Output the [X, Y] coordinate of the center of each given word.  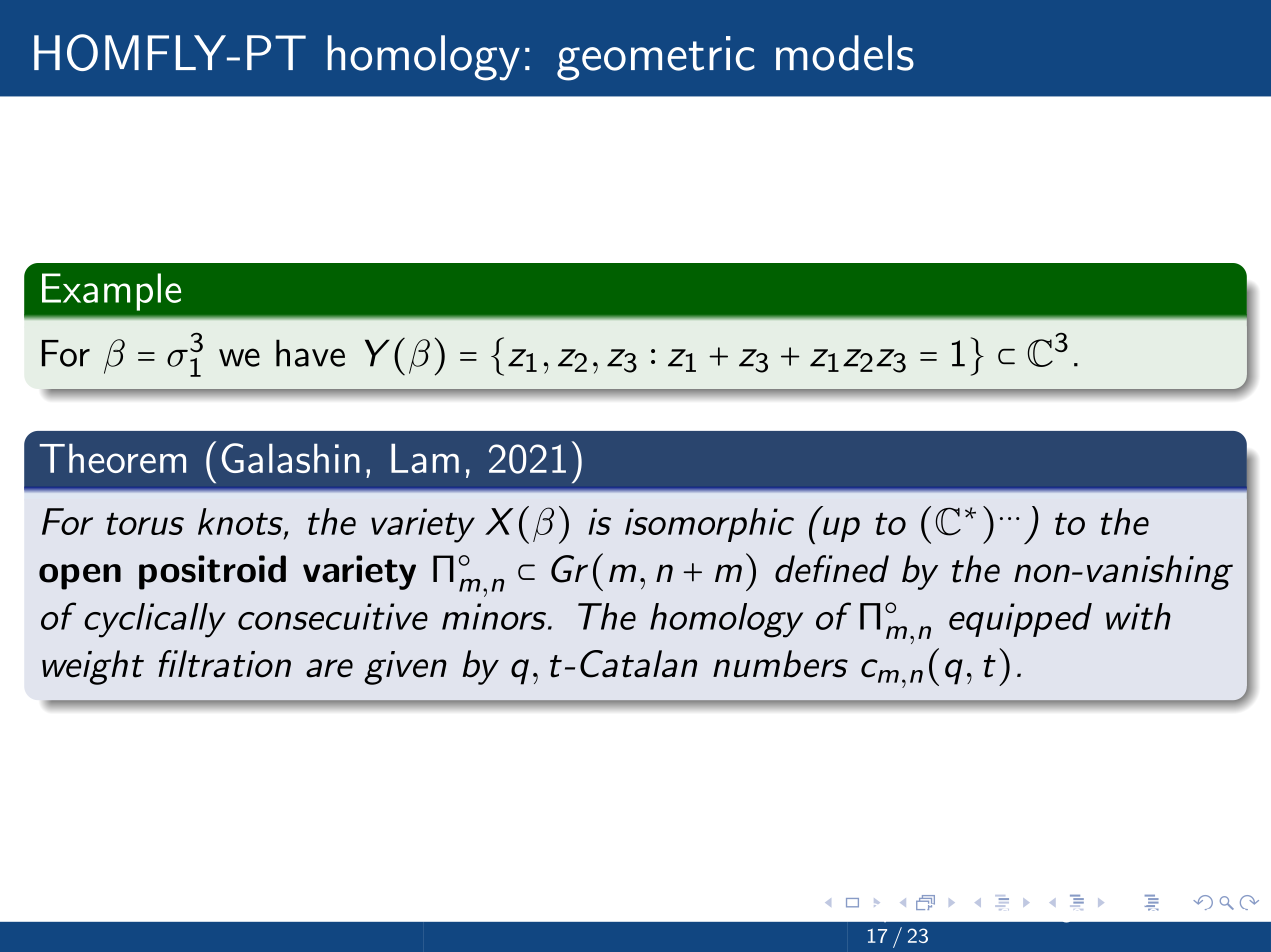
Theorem [112, 458]
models [845, 53]
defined [832, 569]
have [310, 353]
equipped [1020, 620]
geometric [656, 58]
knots [241, 523]
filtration [224, 664]
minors [494, 616]
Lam [425, 458]
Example [111, 292]
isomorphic [709, 525]
